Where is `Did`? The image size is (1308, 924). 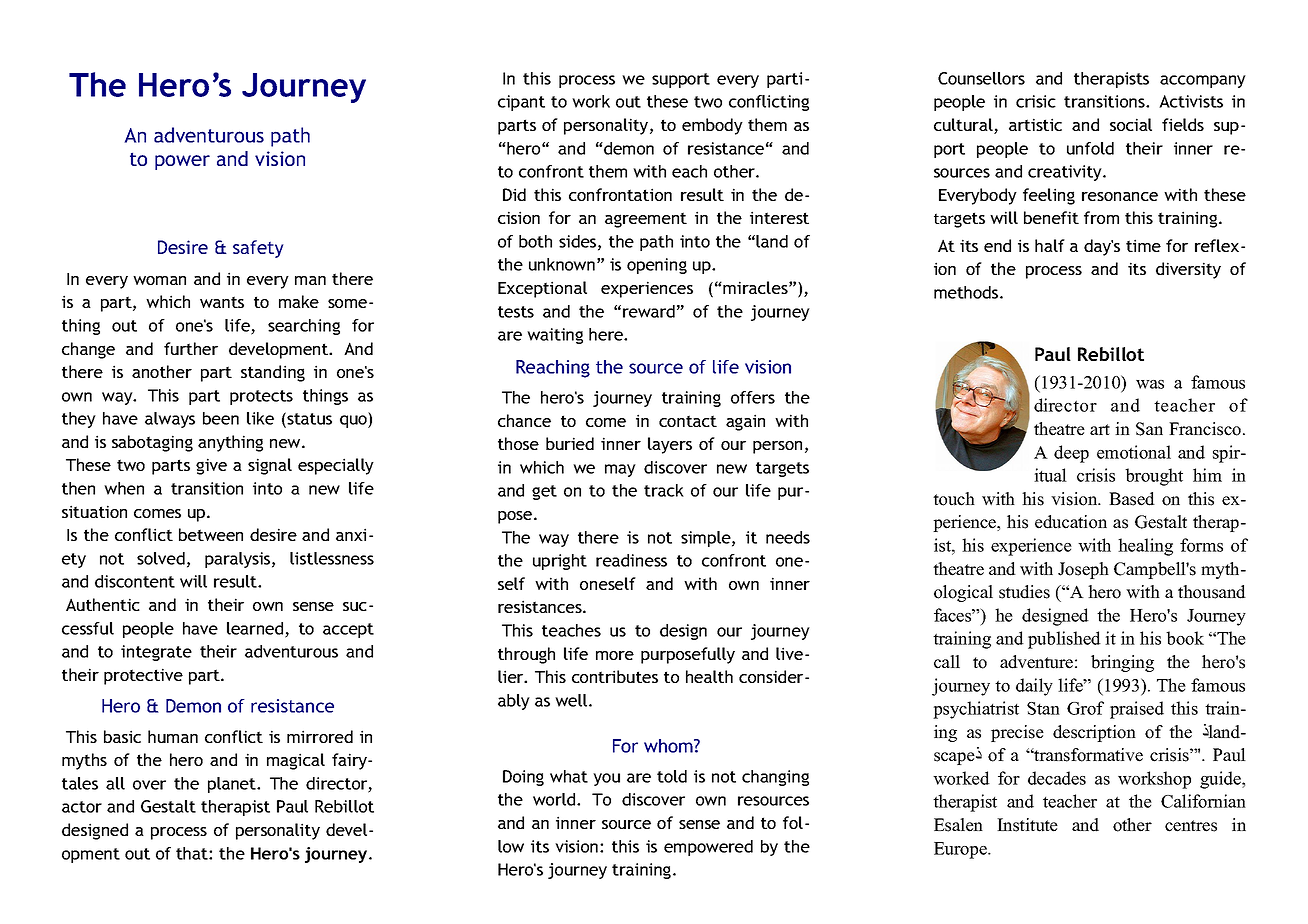 Did is located at coordinates (514, 194).
